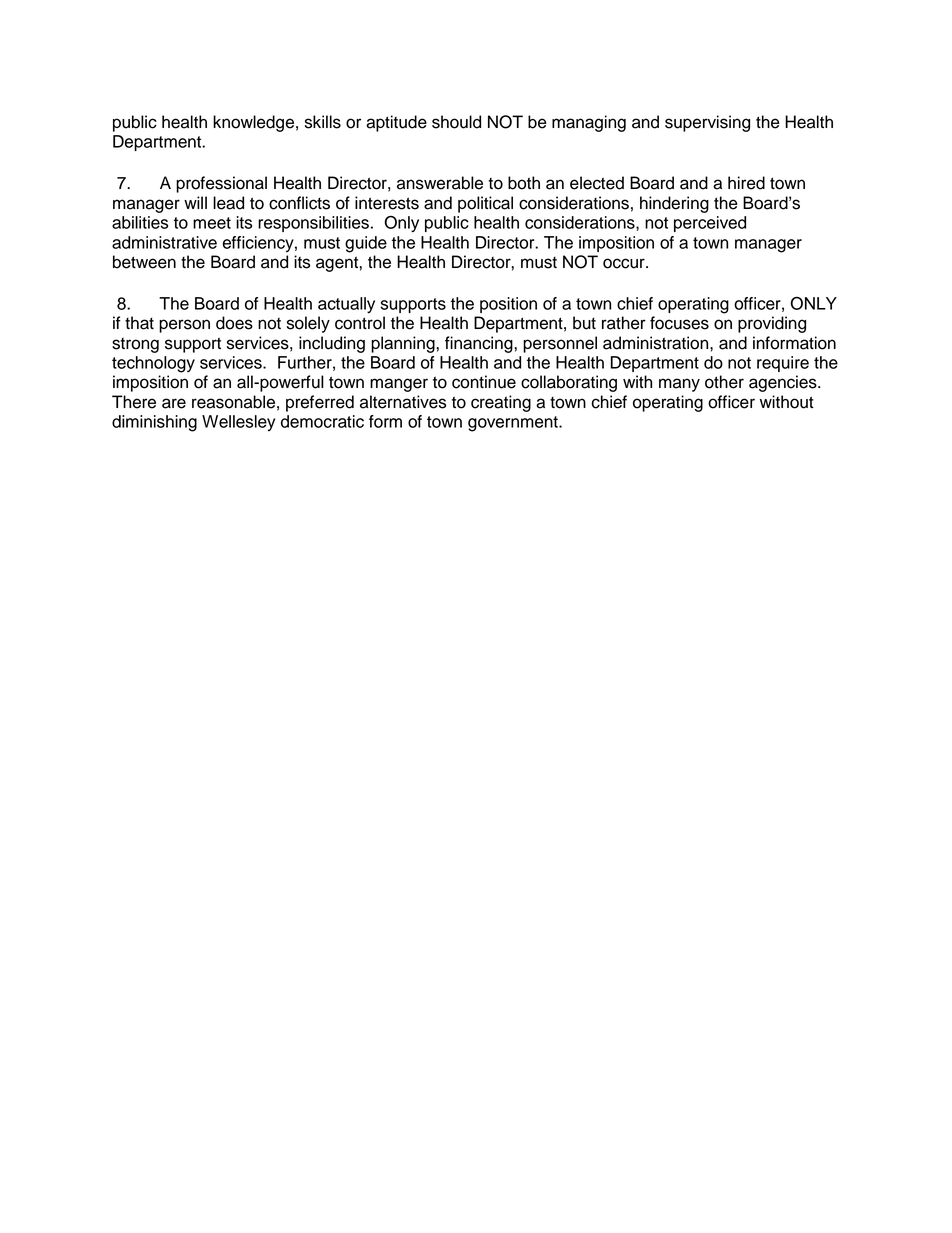 The image size is (952, 1233). What do you see at coordinates (707, 123) in the screenshot?
I see `supervising` at bounding box center [707, 123].
